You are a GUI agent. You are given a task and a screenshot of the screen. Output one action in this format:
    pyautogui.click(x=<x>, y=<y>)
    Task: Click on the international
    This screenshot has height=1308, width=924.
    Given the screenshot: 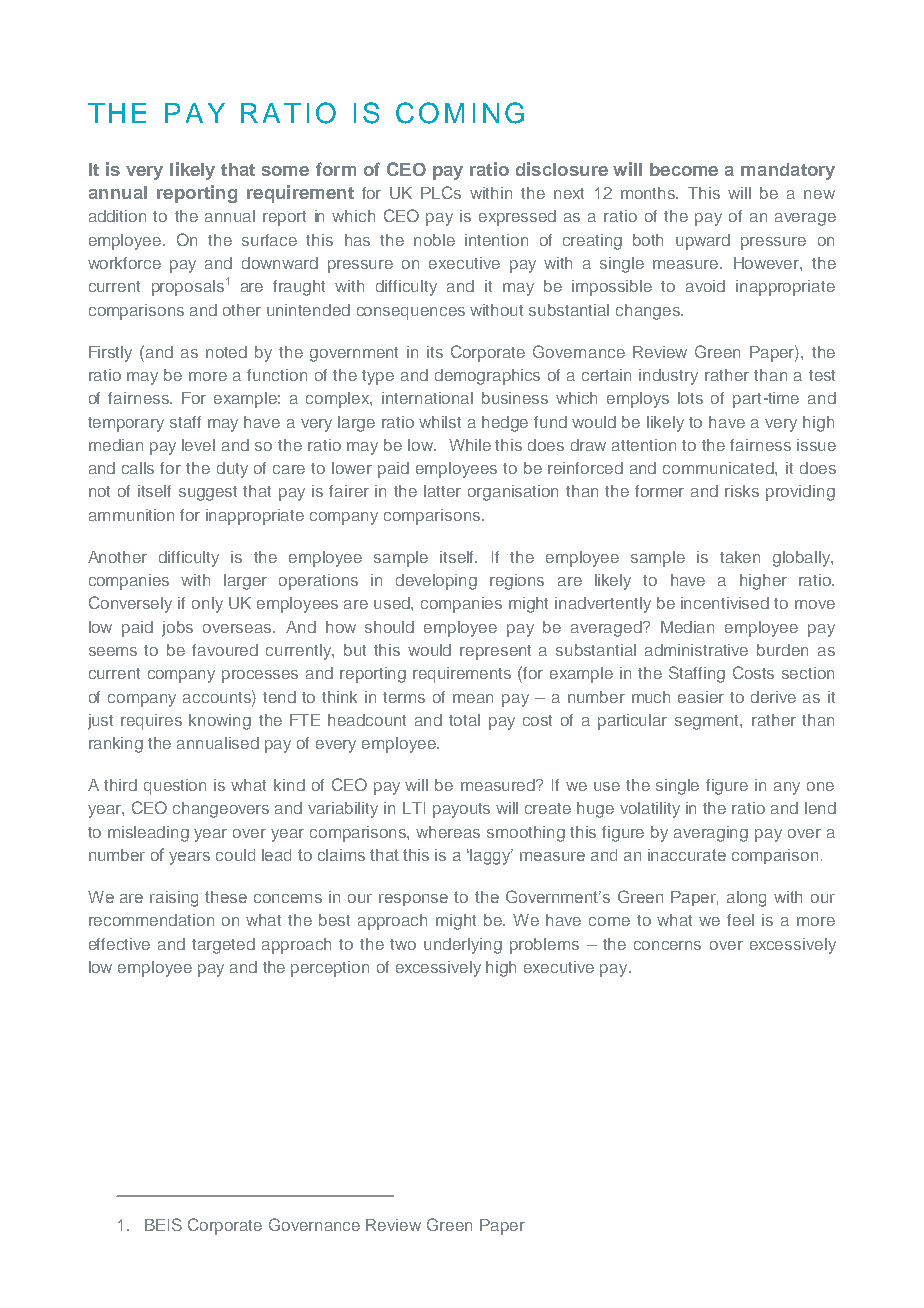 What is the action you would take?
    pyautogui.click(x=427, y=398)
